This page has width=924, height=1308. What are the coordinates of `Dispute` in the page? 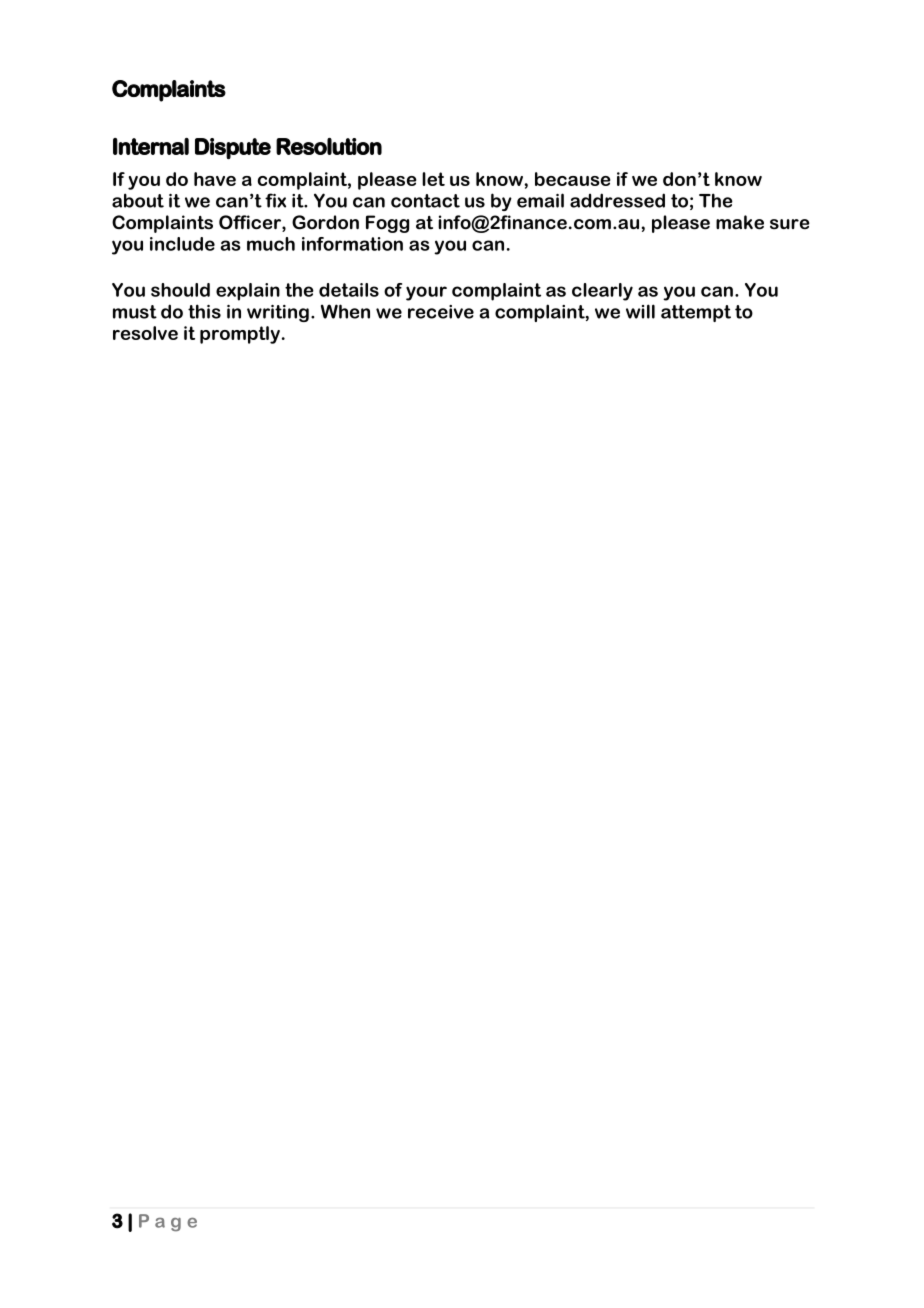 It's located at (233, 148).
